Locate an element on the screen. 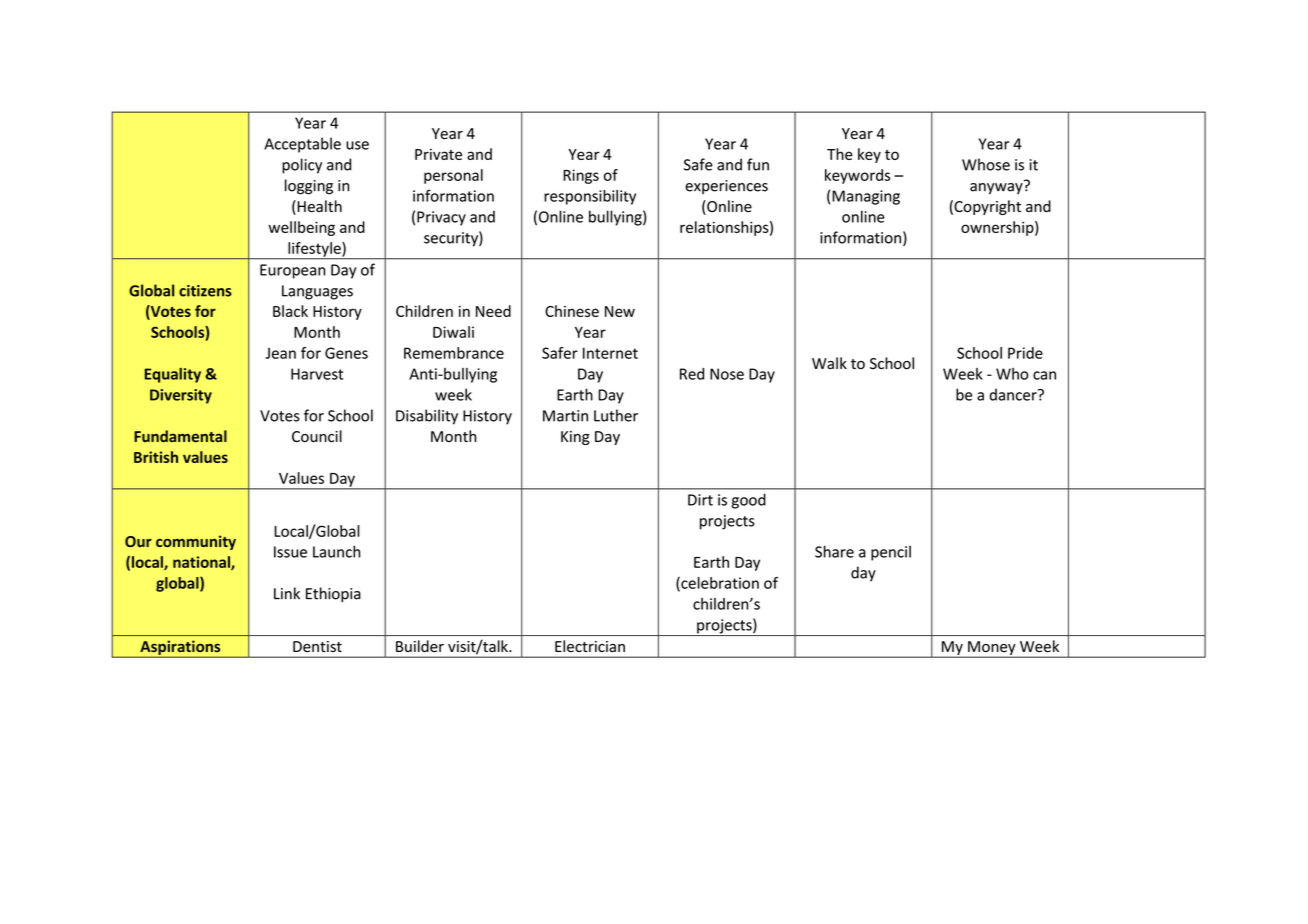  King is located at coordinates (575, 438).
